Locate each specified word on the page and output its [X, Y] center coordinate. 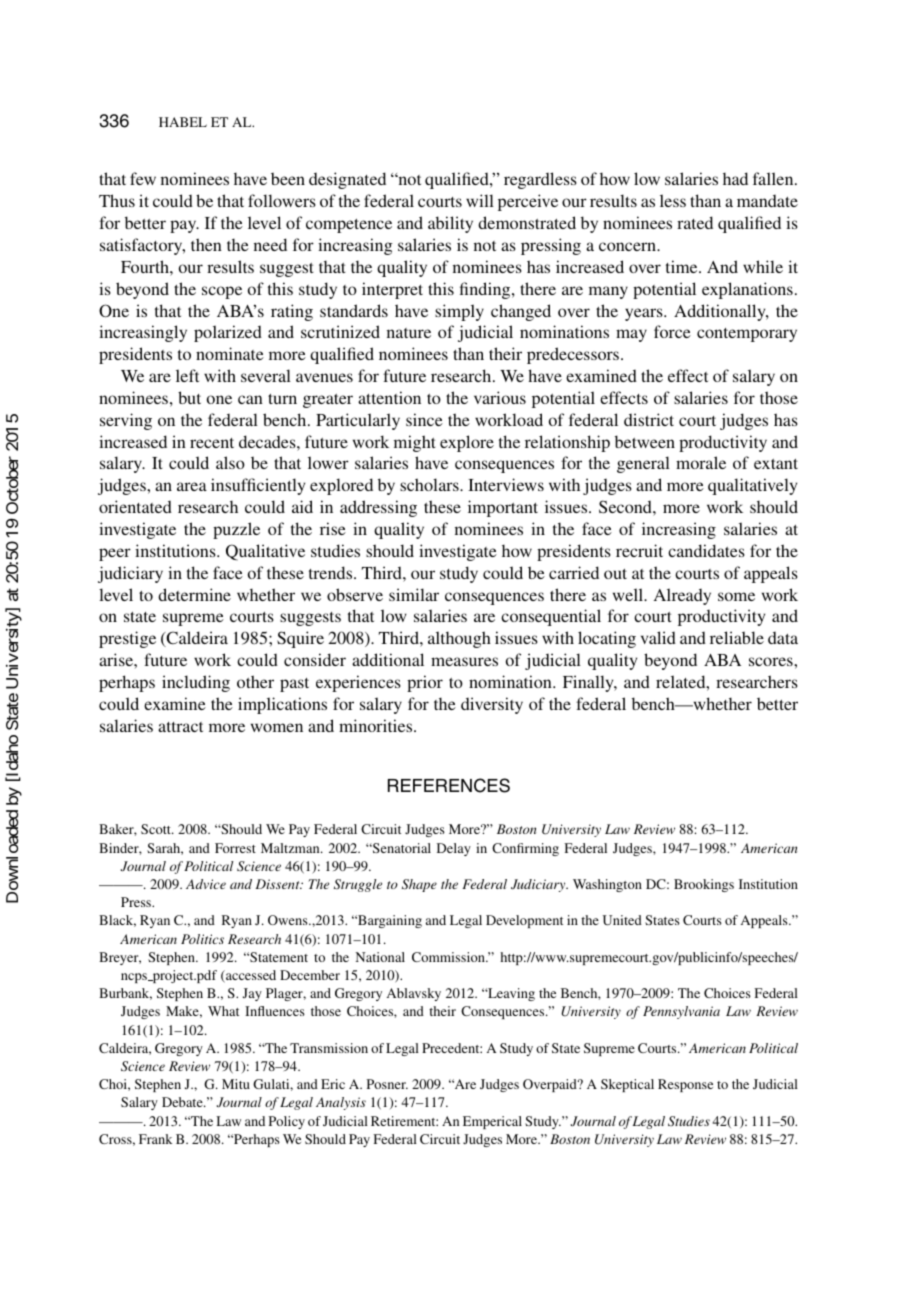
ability [450, 224]
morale [701, 462]
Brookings [704, 885]
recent [212, 443]
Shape [419, 885]
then [206, 244]
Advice [206, 884]
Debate [183, 1102]
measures [464, 661]
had [735, 178]
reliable [737, 637]
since [424, 419]
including [196, 683]
